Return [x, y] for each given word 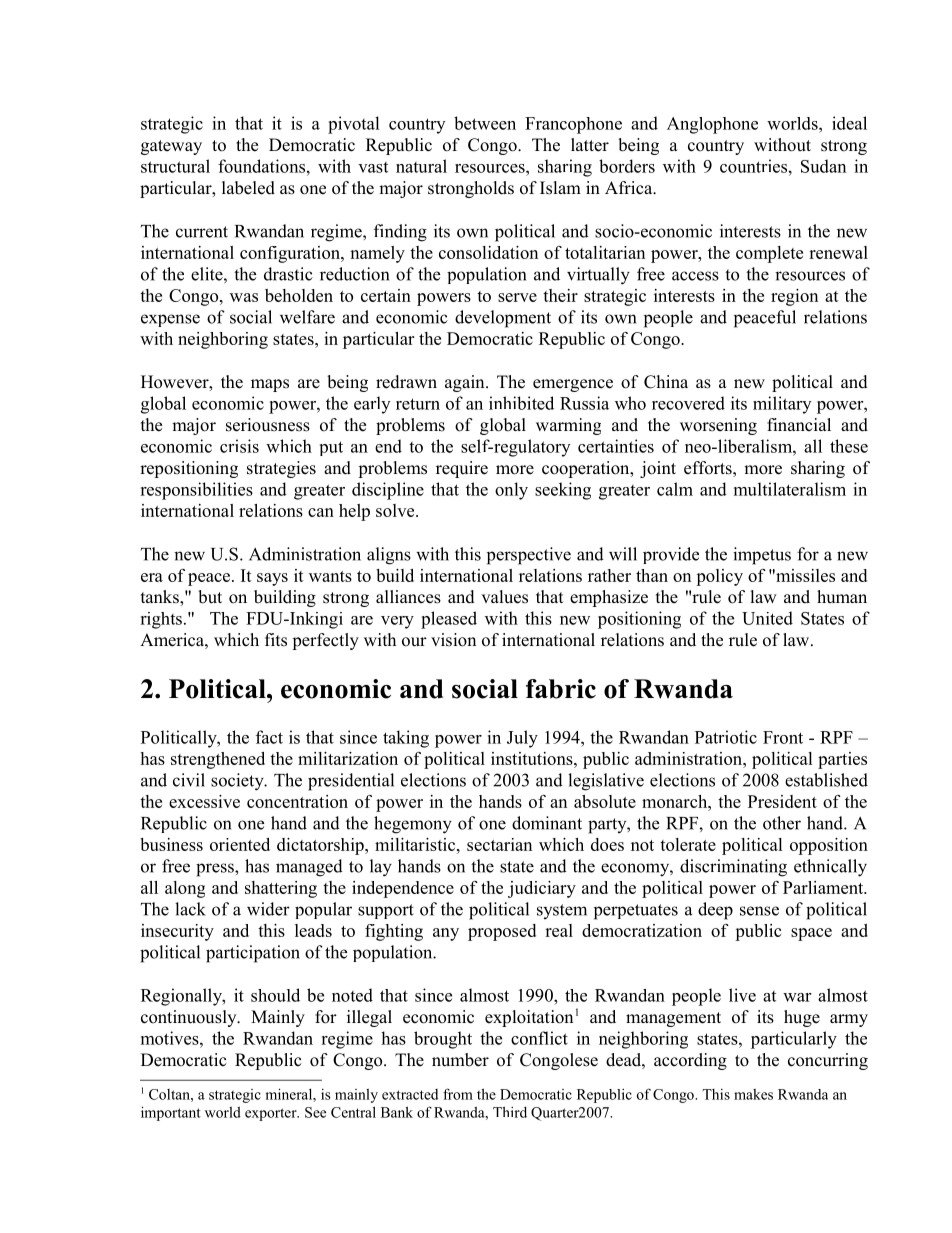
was [244, 297]
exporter [272, 1114]
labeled [248, 188]
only [511, 491]
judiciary [542, 889]
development [503, 319]
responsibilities [196, 491]
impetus [762, 556]
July [522, 739]
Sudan [823, 166]
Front [783, 737]
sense [759, 911]
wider [268, 909]
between [485, 123]
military [782, 405]
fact [269, 737]
